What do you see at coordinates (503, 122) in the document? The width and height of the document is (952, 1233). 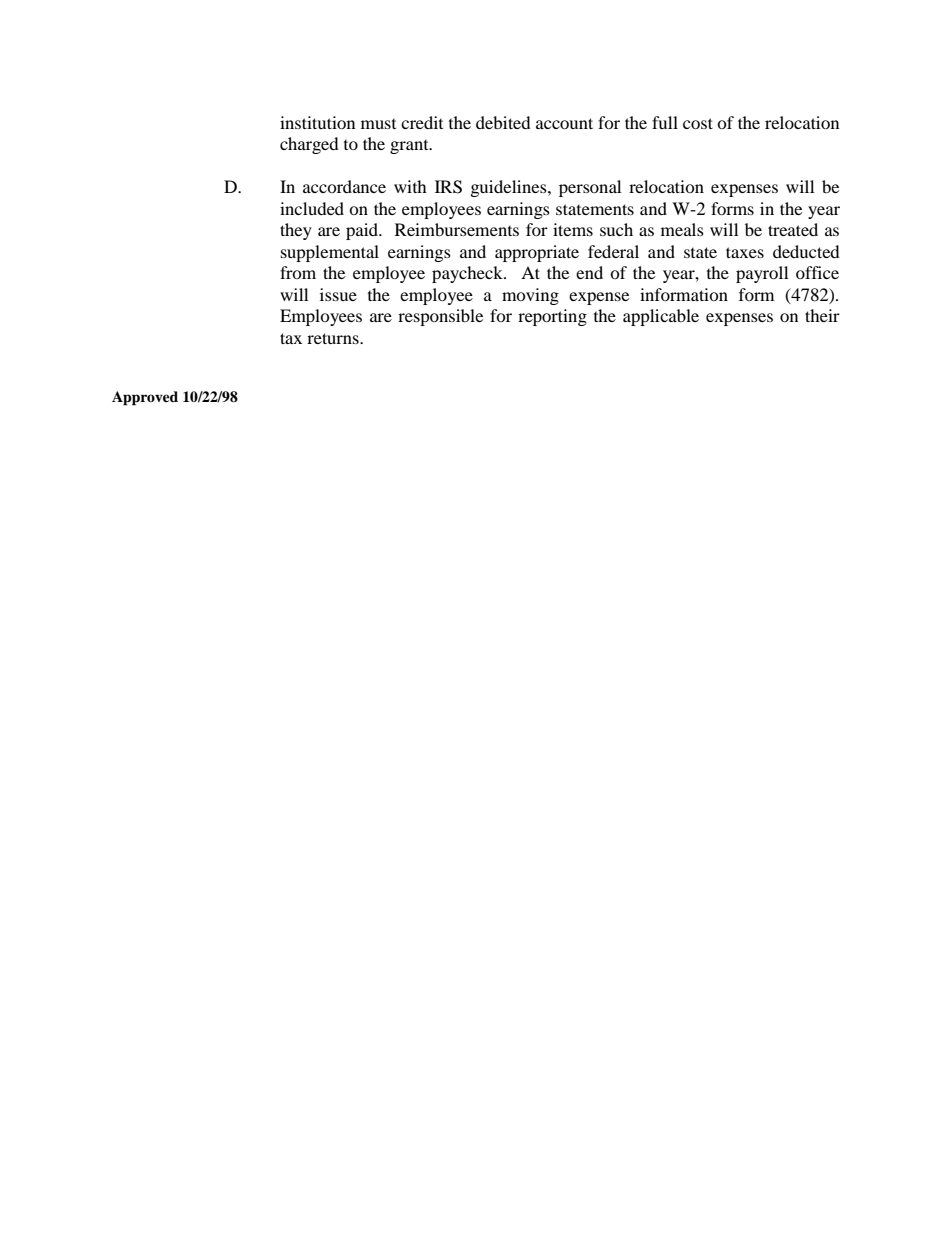 I see `debited` at bounding box center [503, 122].
